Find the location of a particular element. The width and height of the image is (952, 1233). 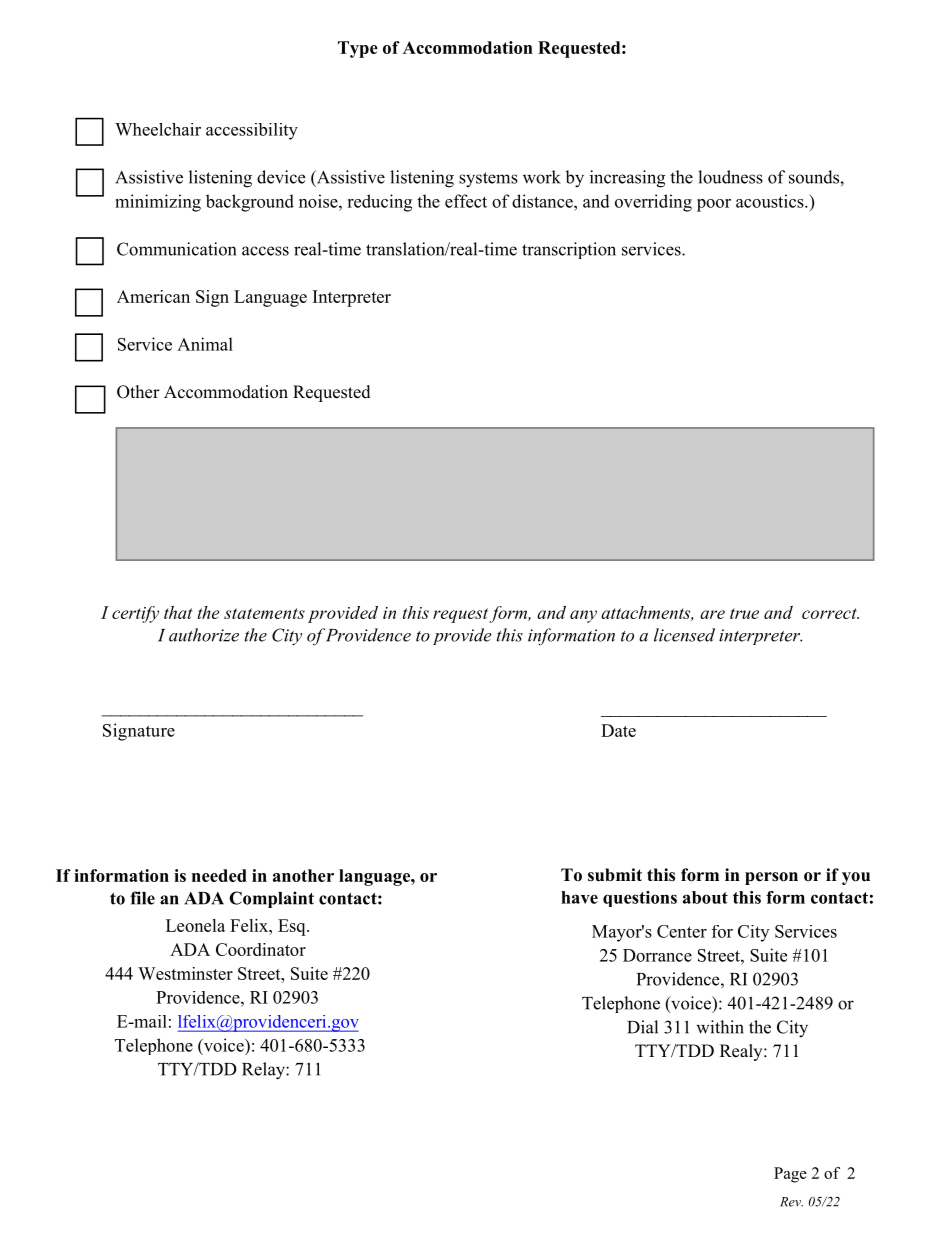

transcription is located at coordinates (569, 250).
